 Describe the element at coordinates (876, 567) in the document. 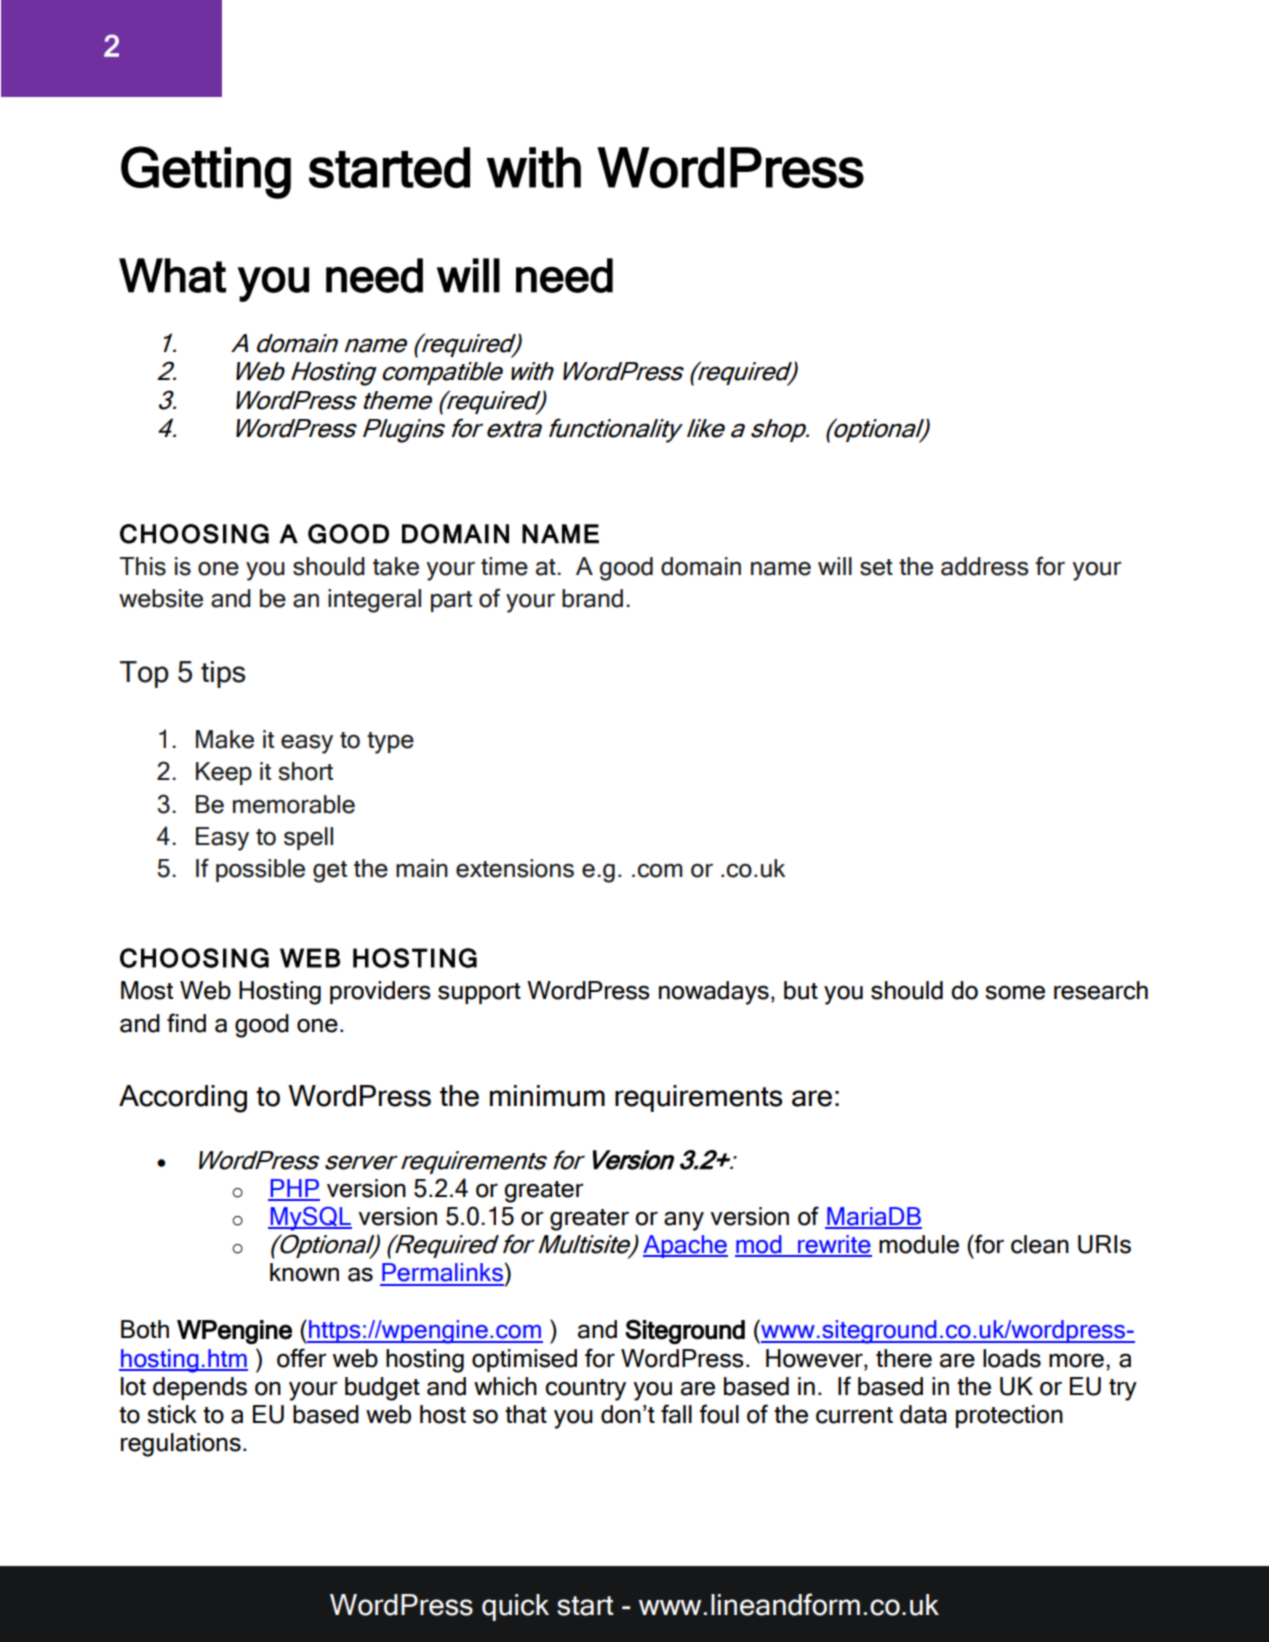

I see `set` at that location.
